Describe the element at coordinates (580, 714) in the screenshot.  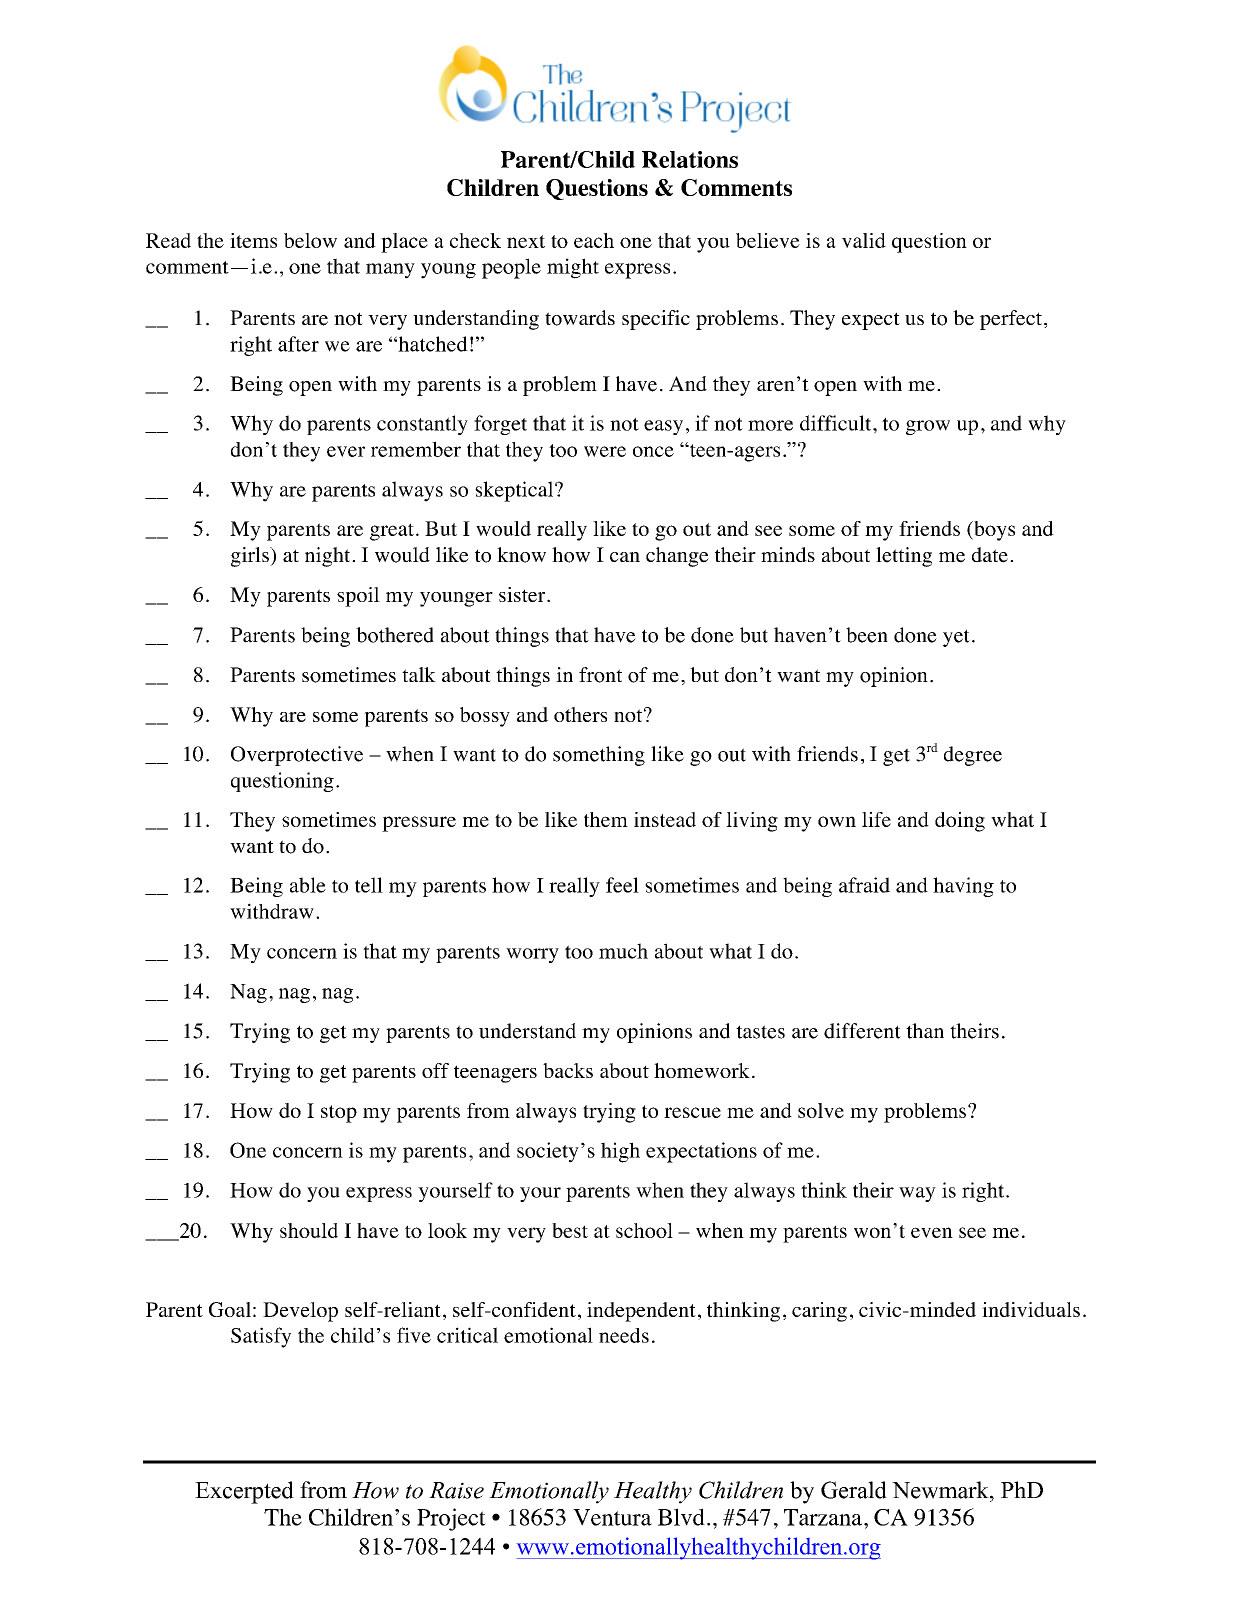
I see `others` at that location.
